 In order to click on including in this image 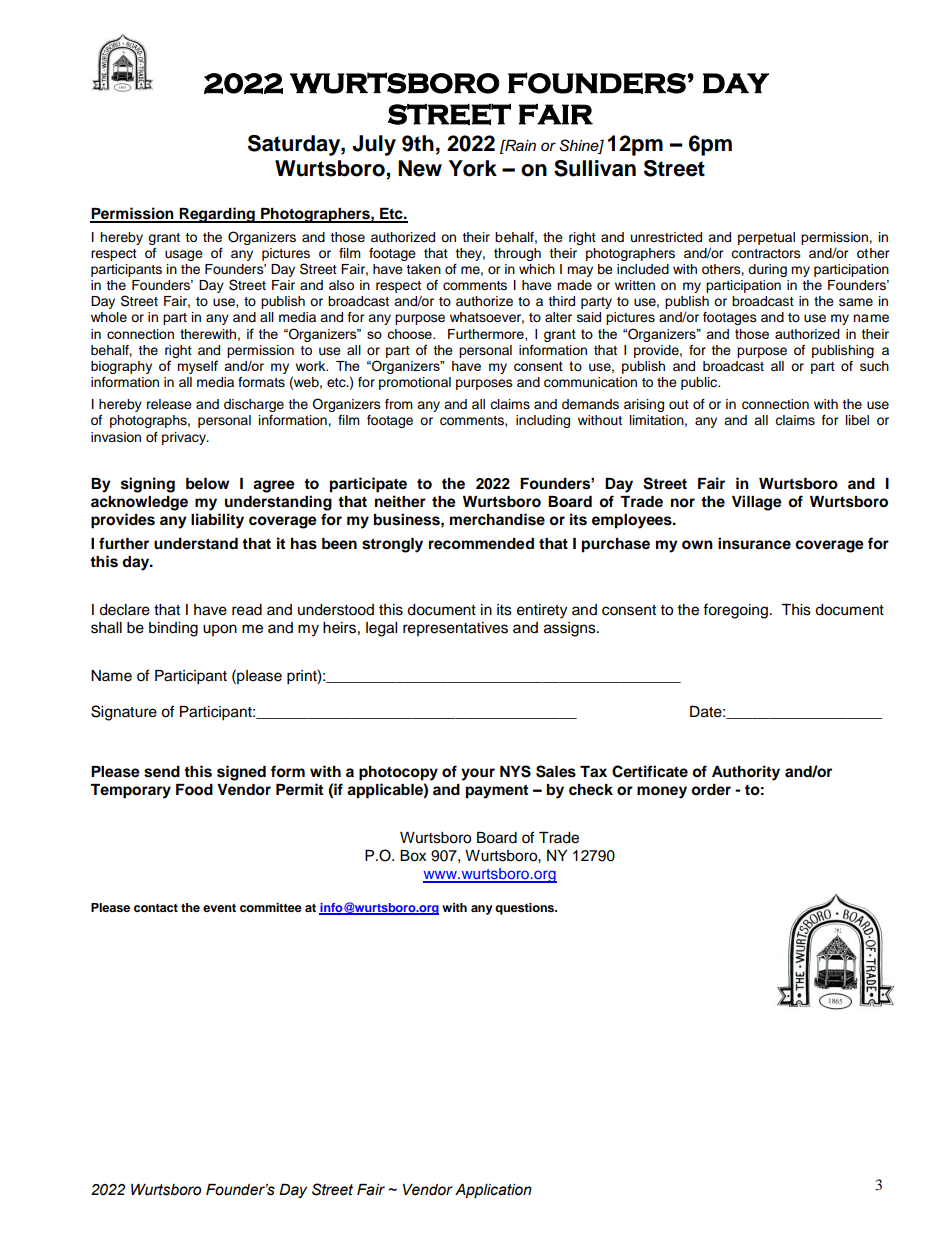, I will do `click(543, 421)`.
